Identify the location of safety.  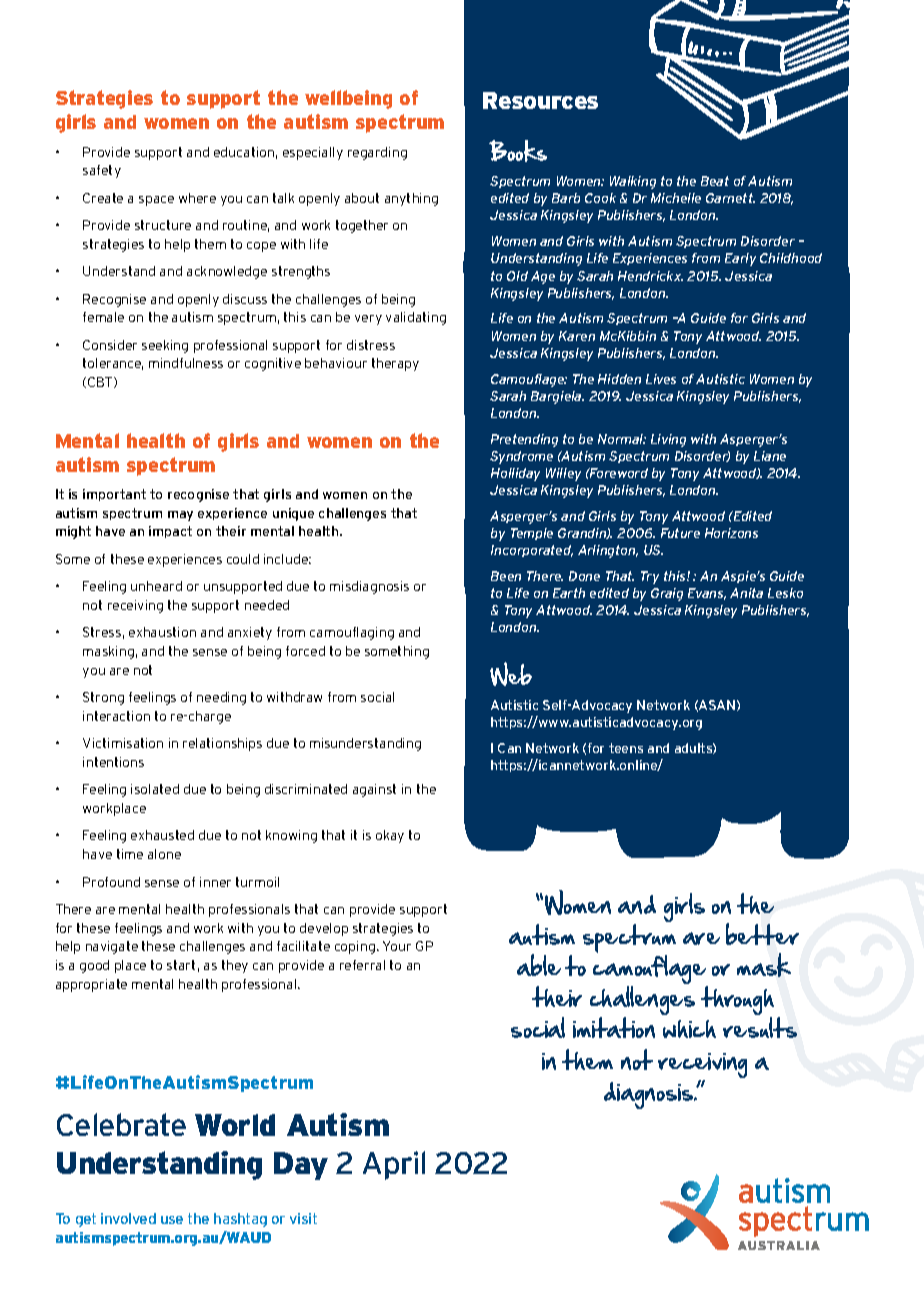
(102, 171).
